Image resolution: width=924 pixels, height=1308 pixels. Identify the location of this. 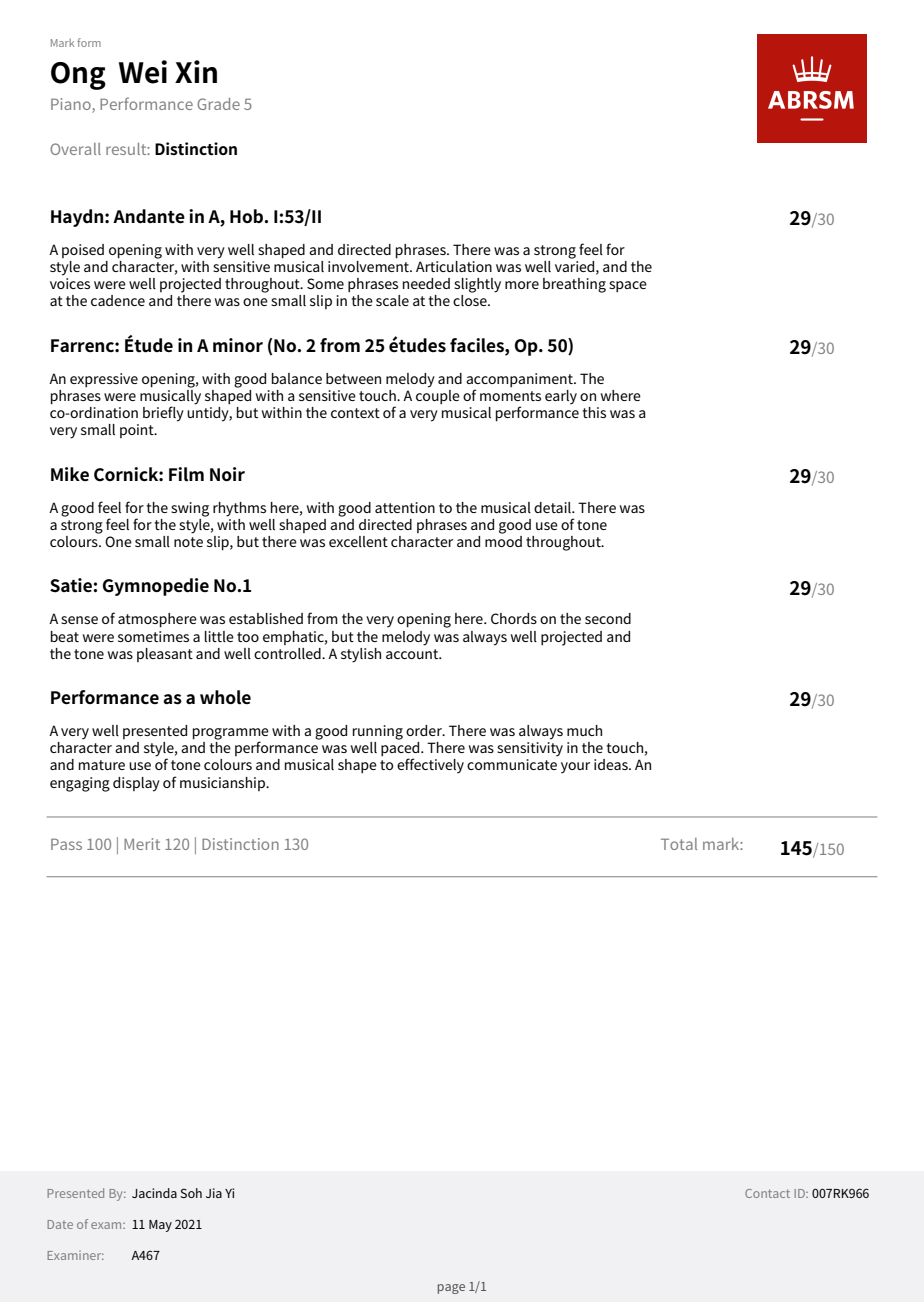
(594, 412).
